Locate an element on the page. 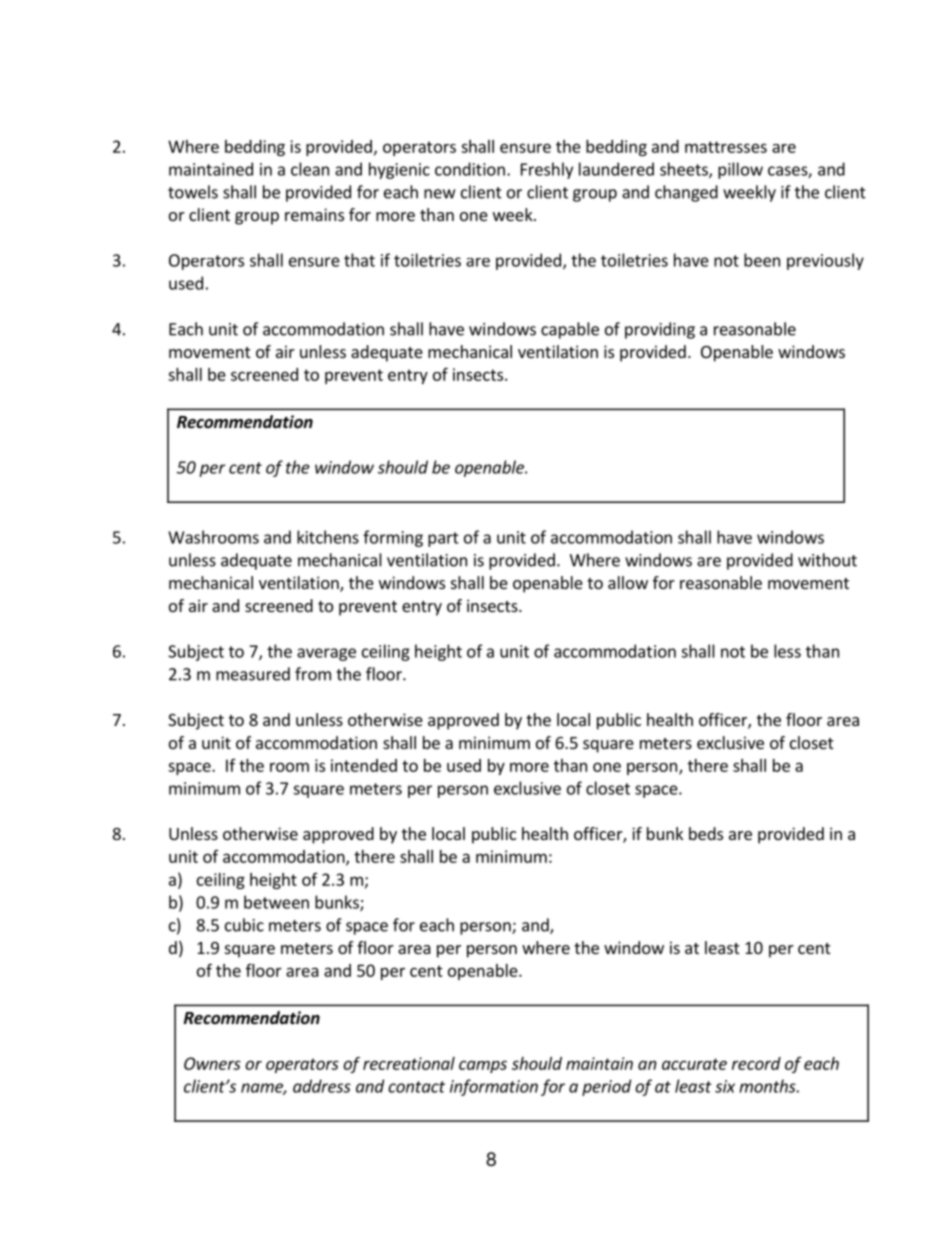 This image has width=952, height=1233. camps is located at coordinates (483, 1066).
